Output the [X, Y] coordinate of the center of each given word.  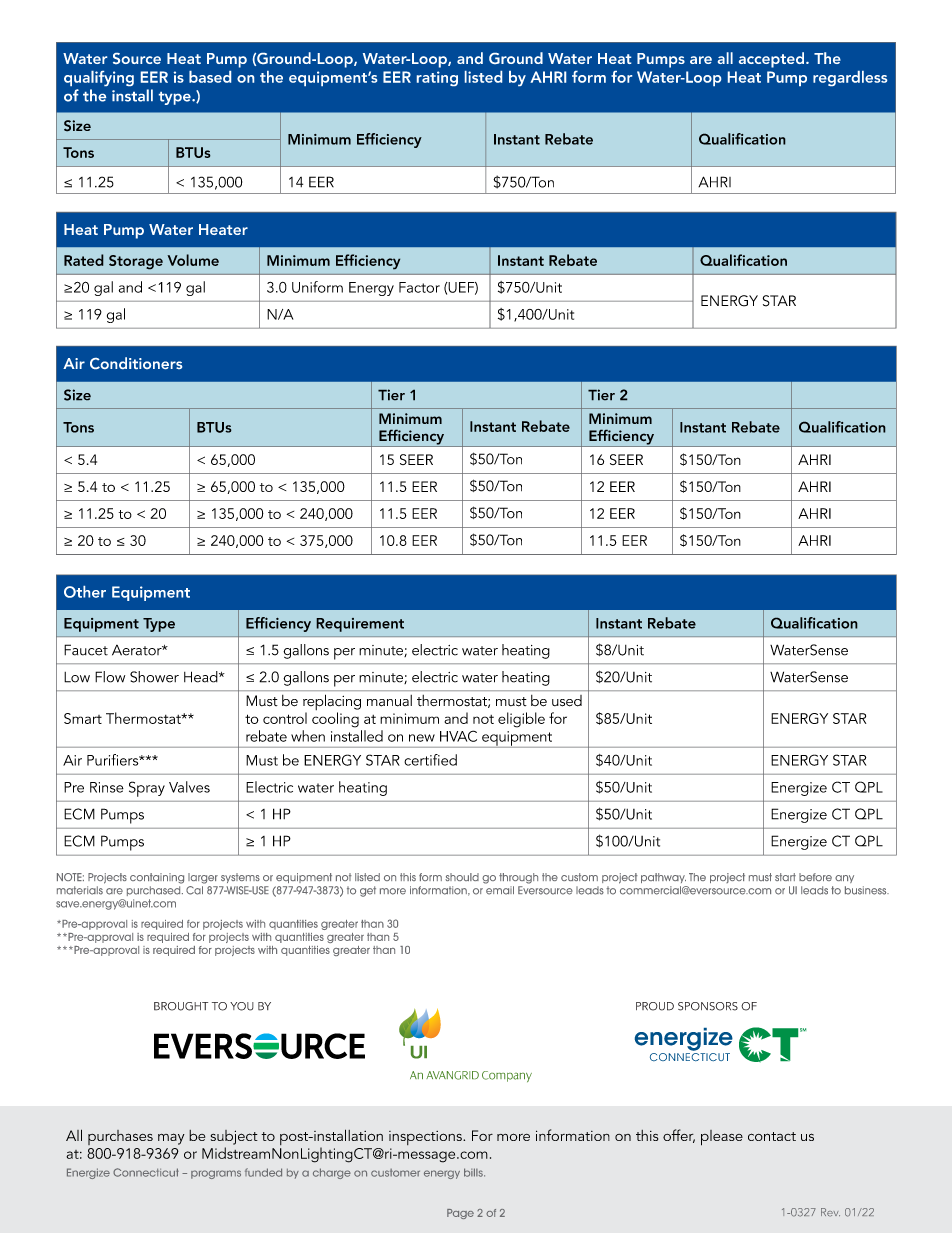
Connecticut [146, 1172]
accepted [773, 60]
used [567, 700]
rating [437, 78]
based [210, 77]
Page [460, 1214]
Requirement [360, 625]
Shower [154, 677]
